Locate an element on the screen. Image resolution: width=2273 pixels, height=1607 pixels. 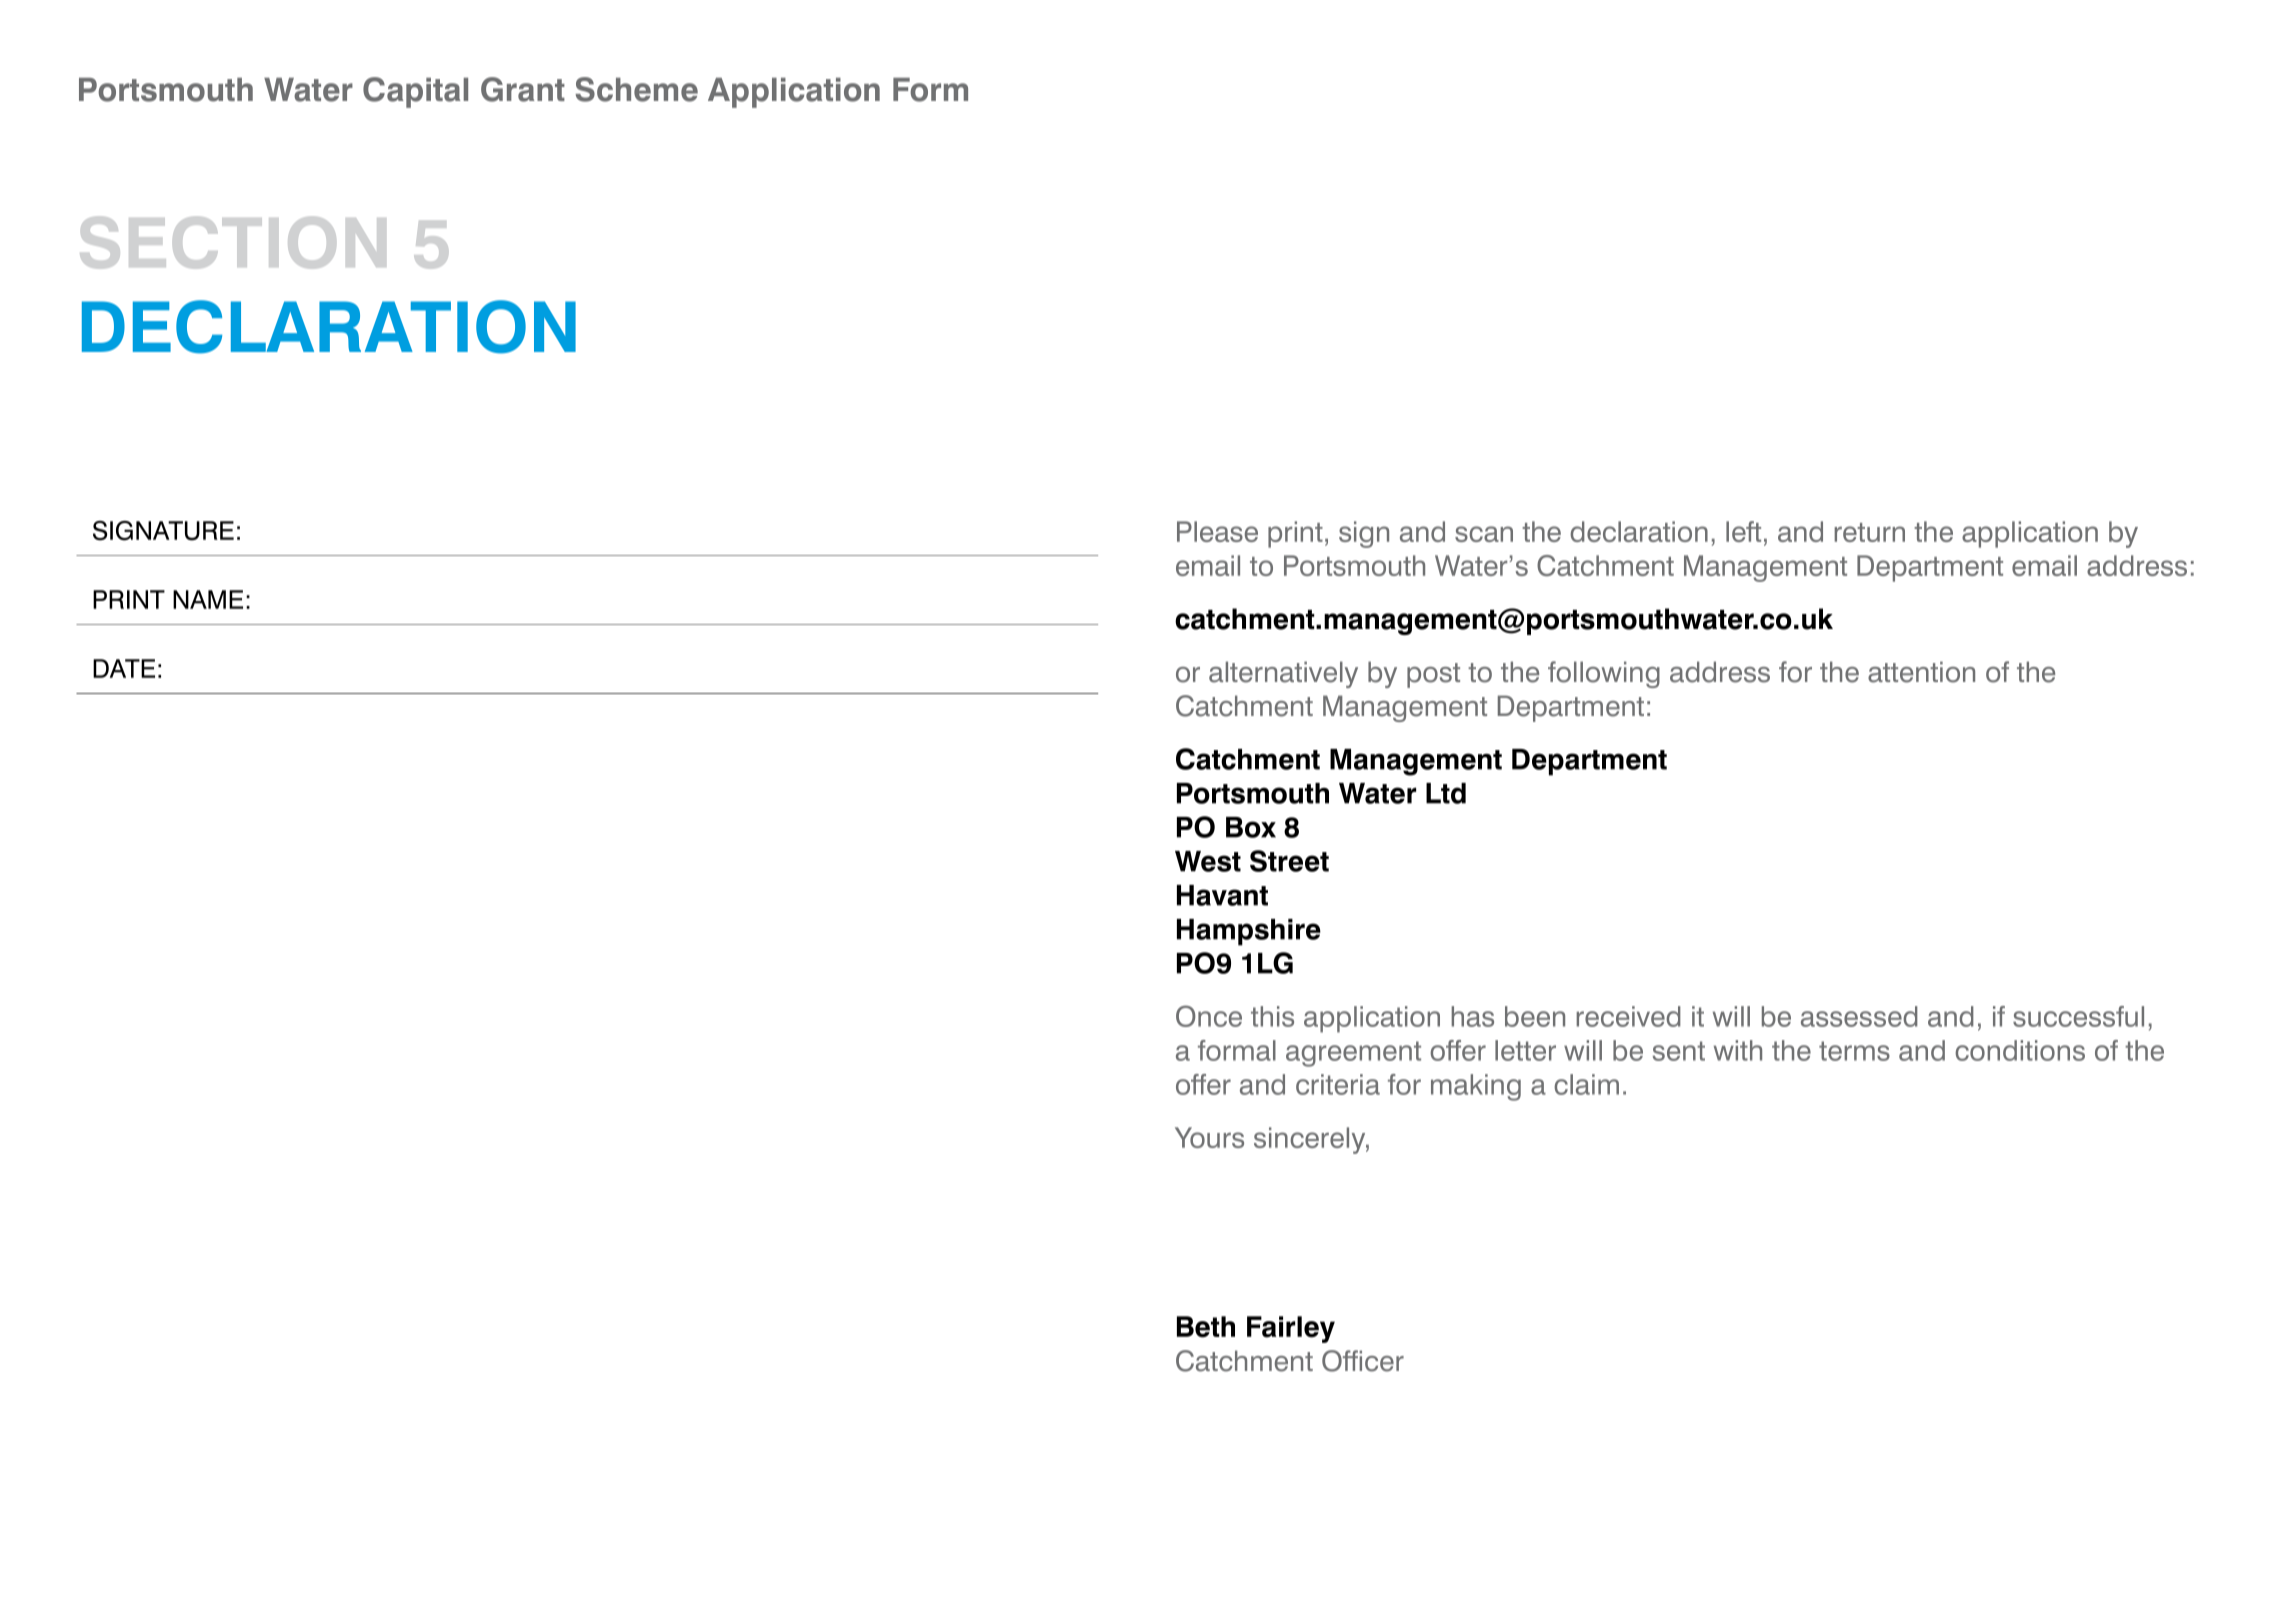
Officer is located at coordinates (1363, 1361).
